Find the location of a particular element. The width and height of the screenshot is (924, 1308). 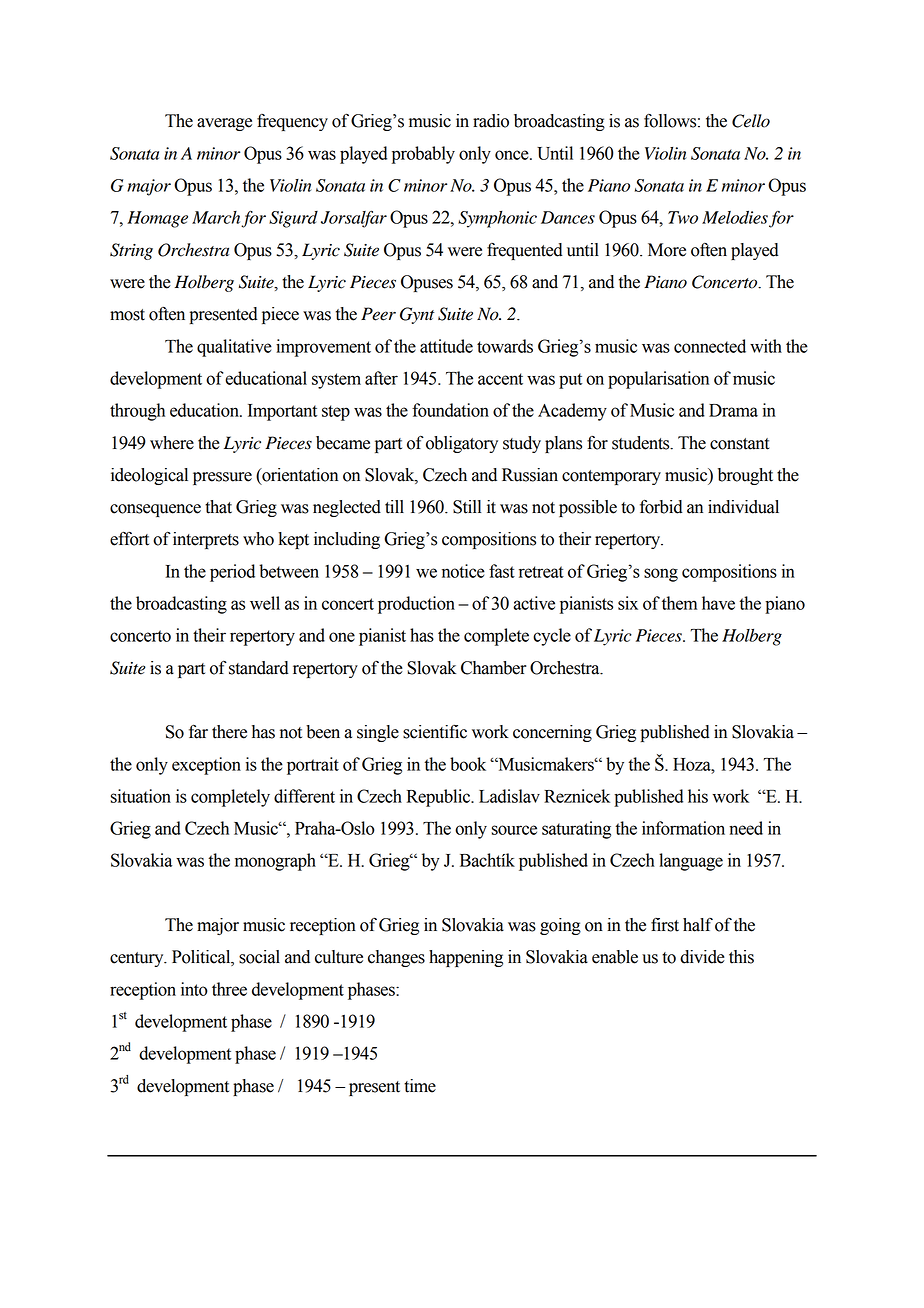

production is located at coordinates (416, 605).
